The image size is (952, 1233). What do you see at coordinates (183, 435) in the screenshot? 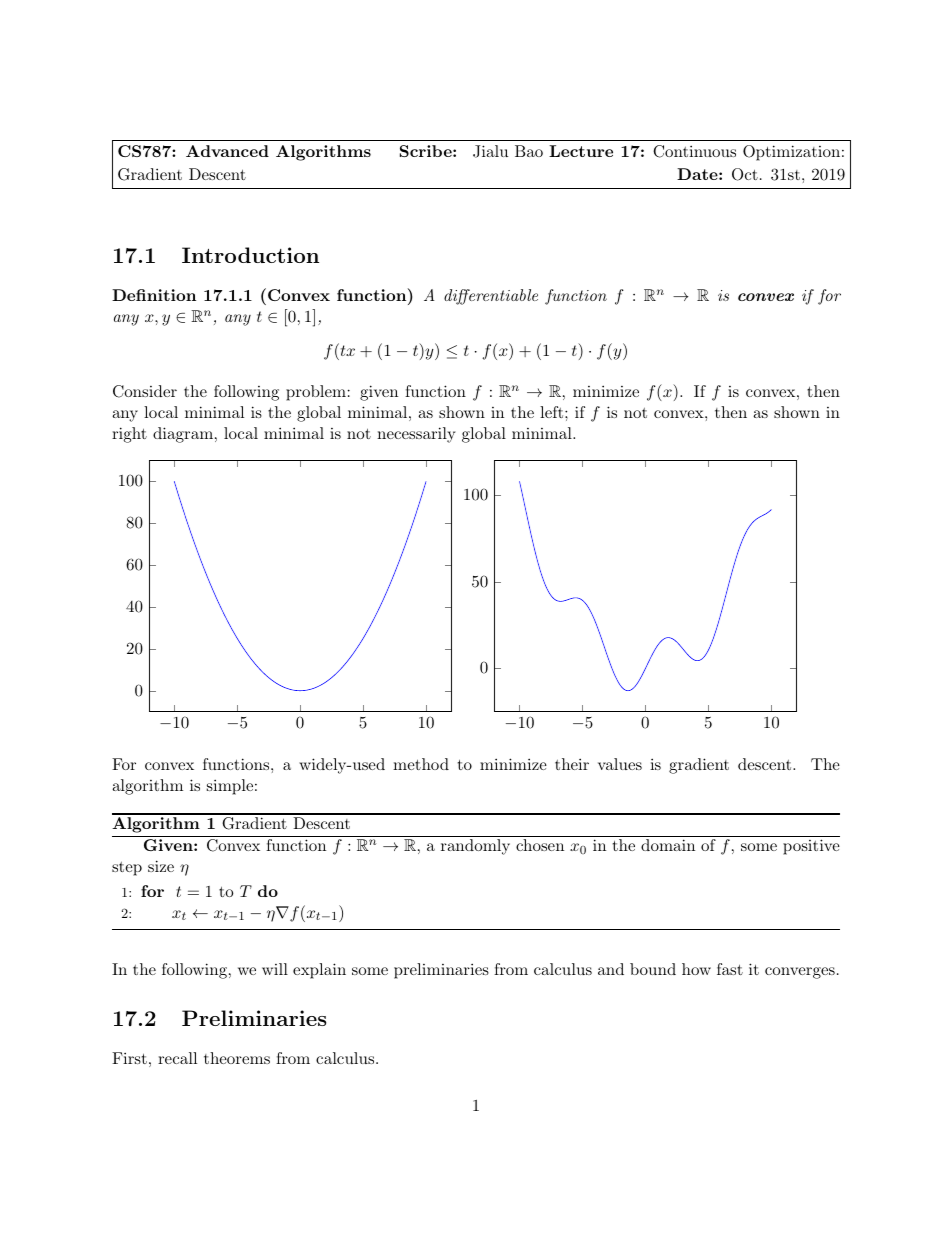
I see `diagram` at bounding box center [183, 435].
